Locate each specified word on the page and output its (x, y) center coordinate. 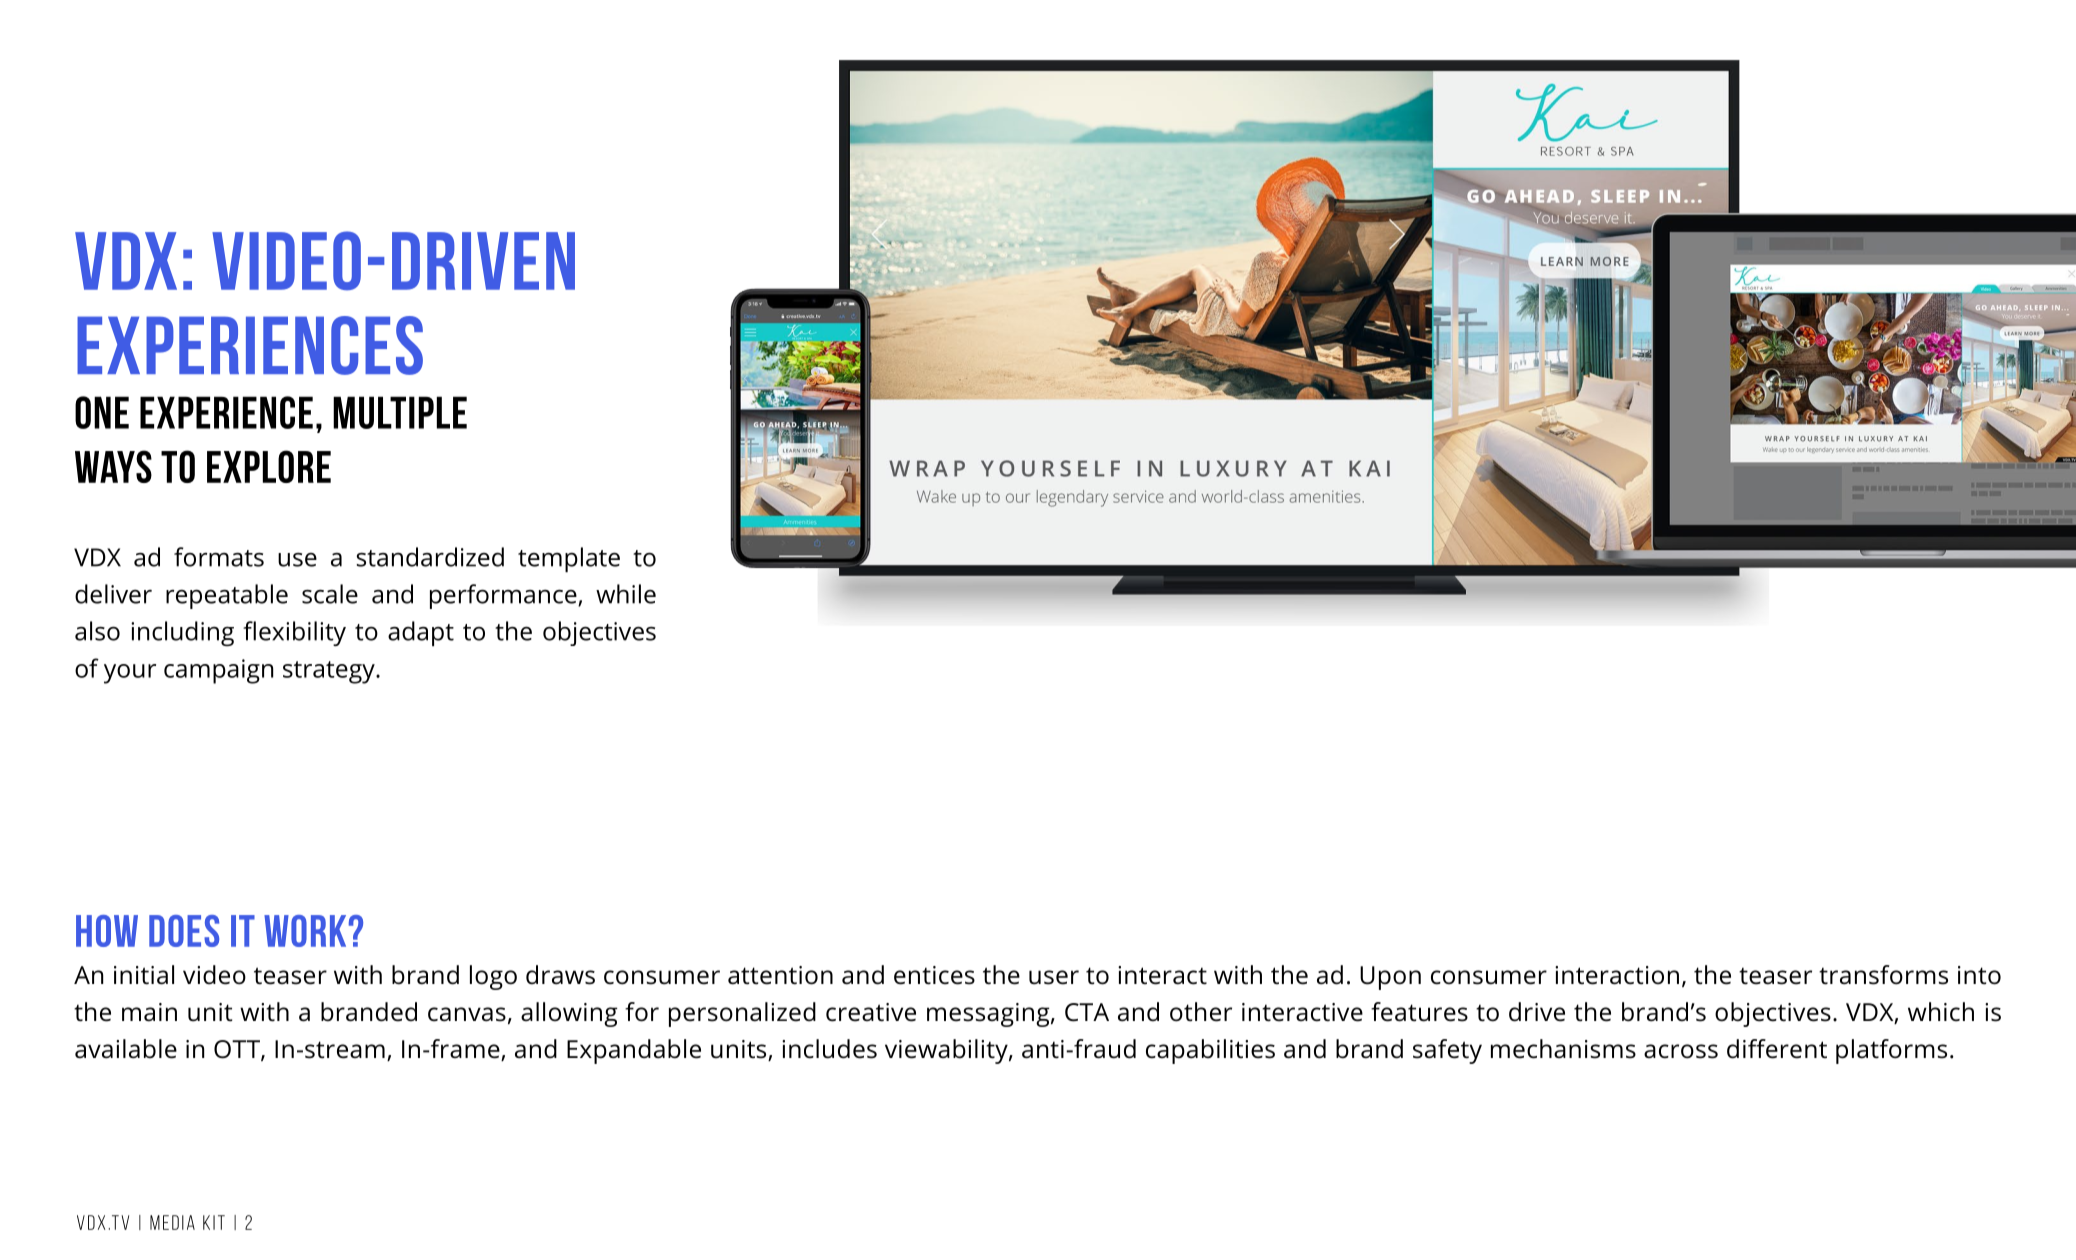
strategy (330, 672)
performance (504, 596)
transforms (1883, 975)
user (1054, 977)
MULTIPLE (400, 412)
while (626, 594)
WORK (305, 931)
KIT (214, 1222)
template (569, 559)
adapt (421, 633)
